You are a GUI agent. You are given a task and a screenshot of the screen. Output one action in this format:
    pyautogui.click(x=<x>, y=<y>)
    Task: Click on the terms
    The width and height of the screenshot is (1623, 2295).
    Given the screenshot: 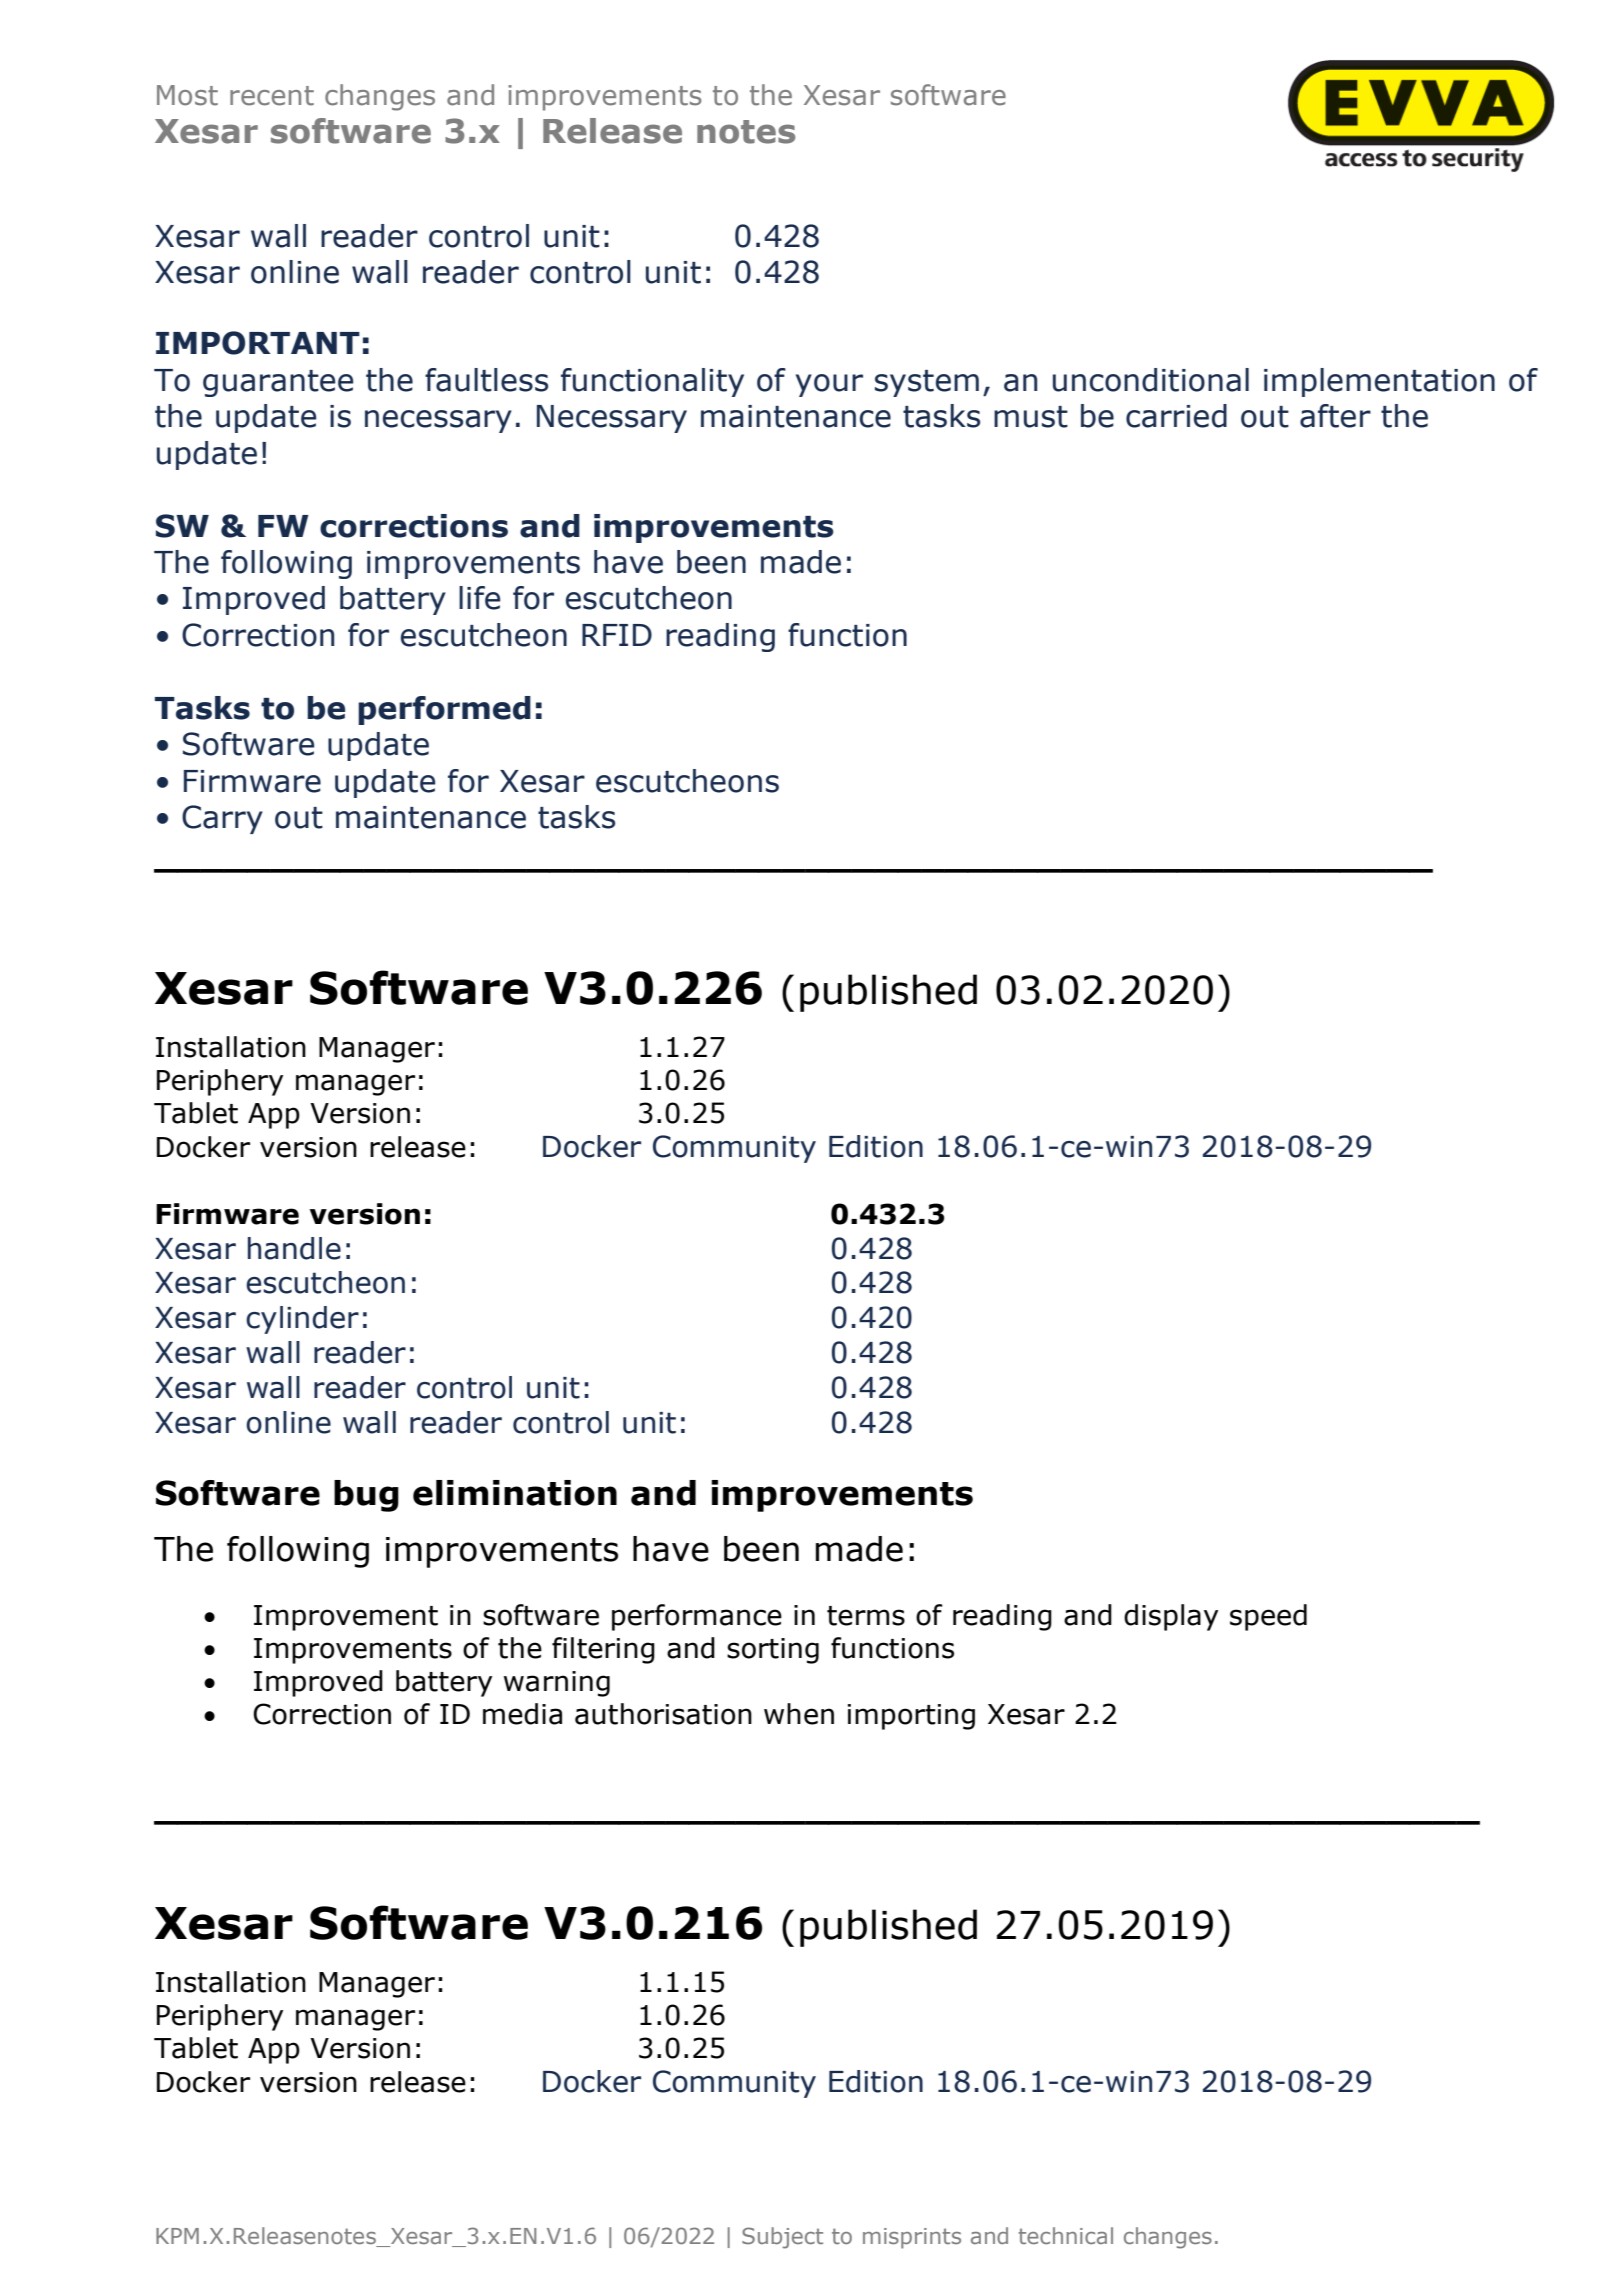 What is the action you would take?
    pyautogui.click(x=866, y=1616)
